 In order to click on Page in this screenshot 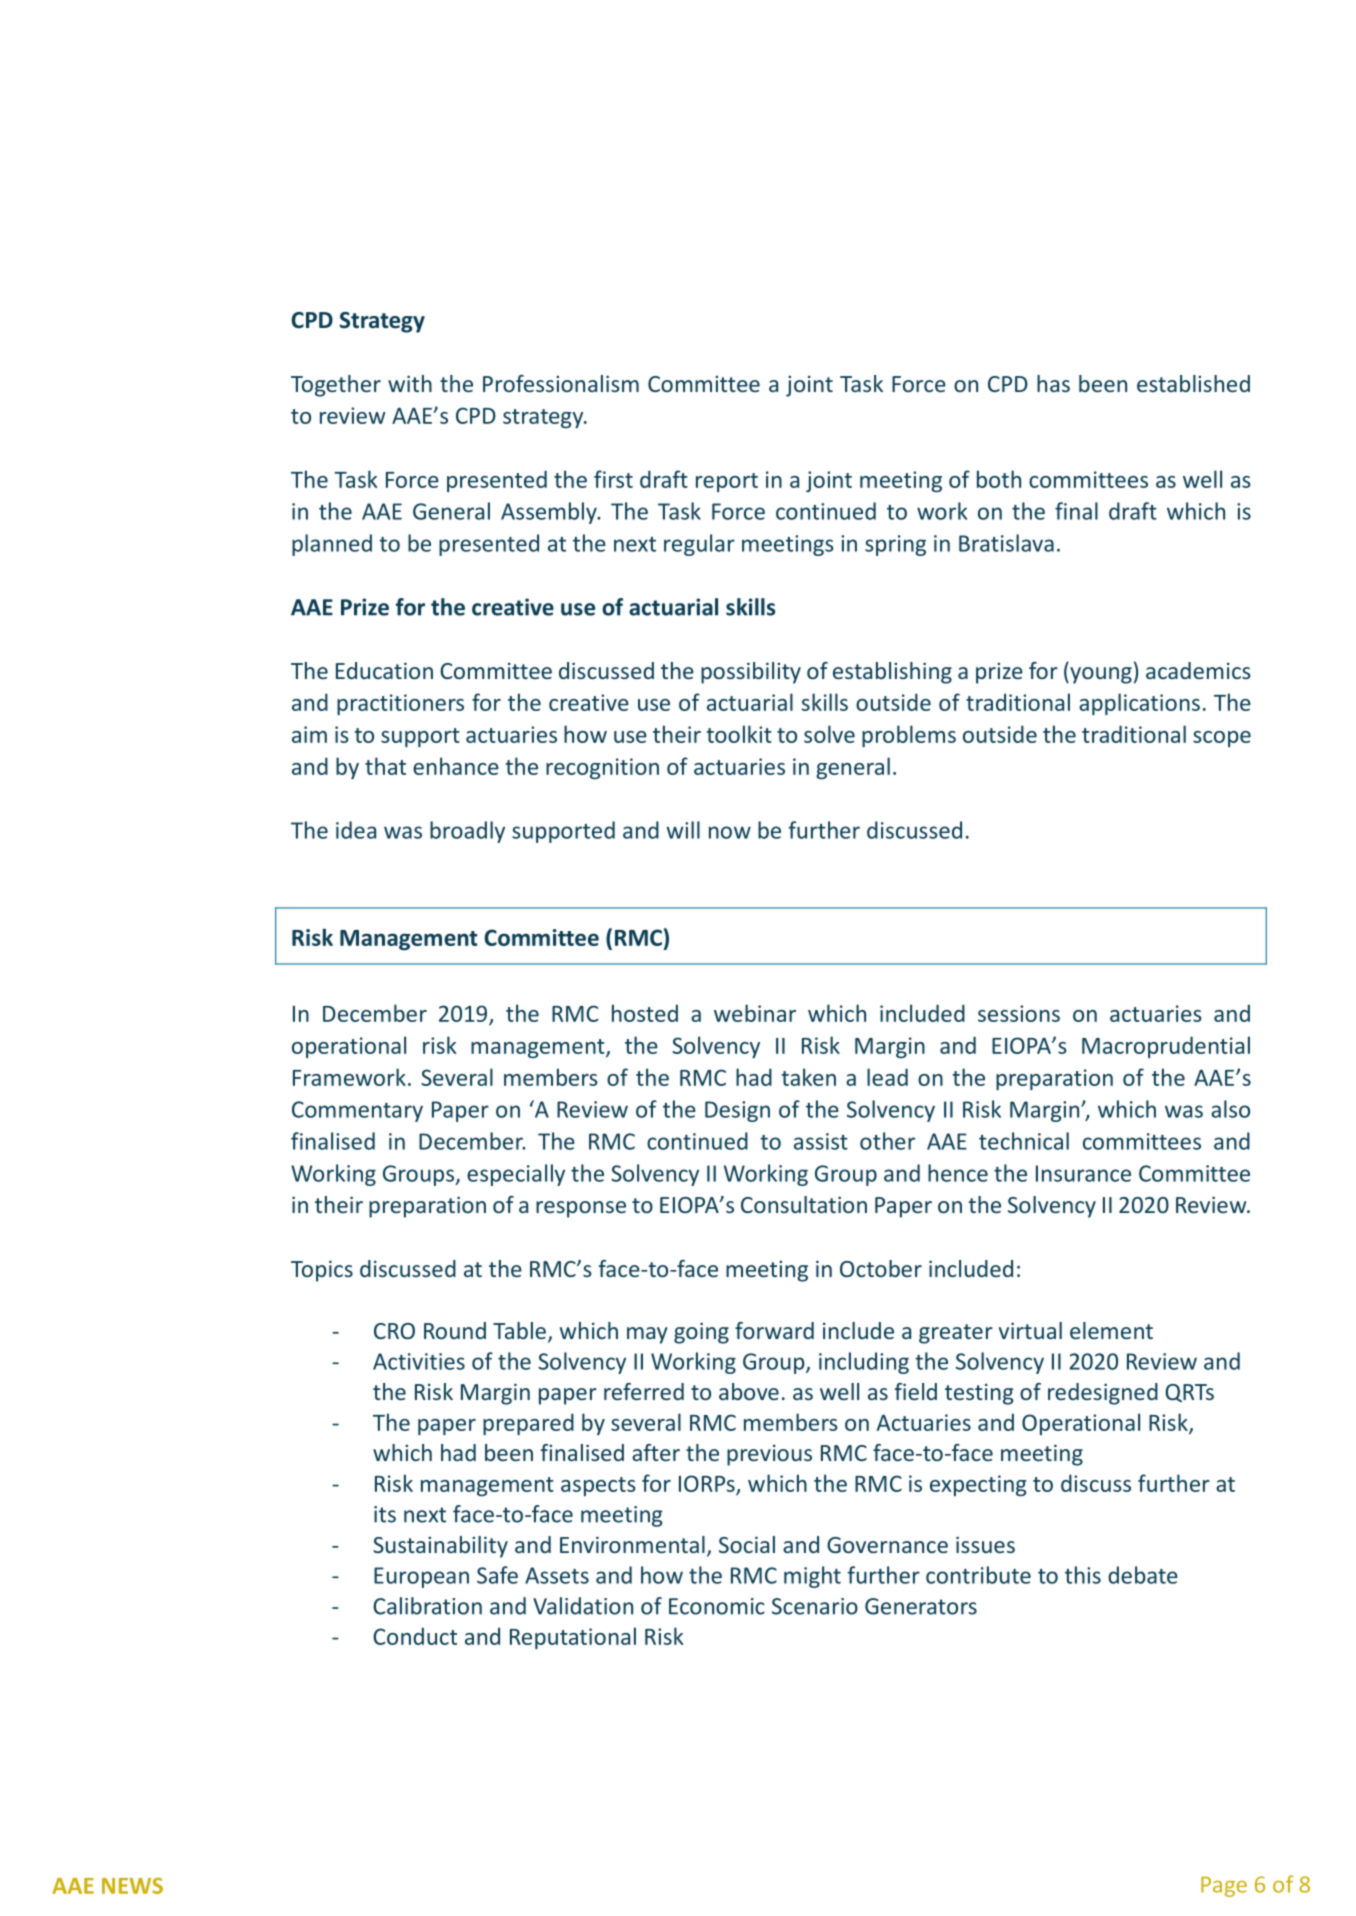, I will do `click(1224, 1887)`.
